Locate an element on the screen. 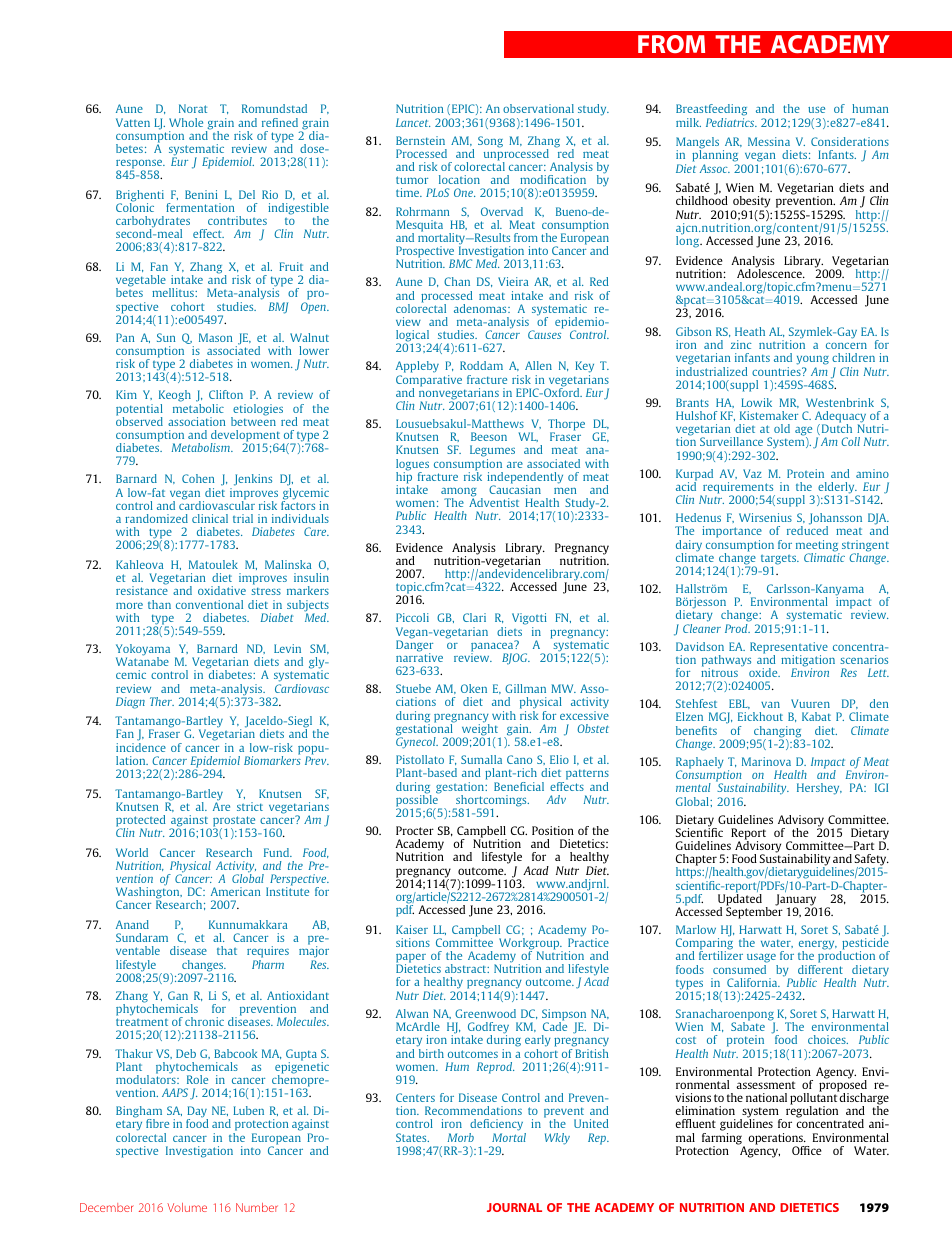  Gillman is located at coordinates (525, 688).
